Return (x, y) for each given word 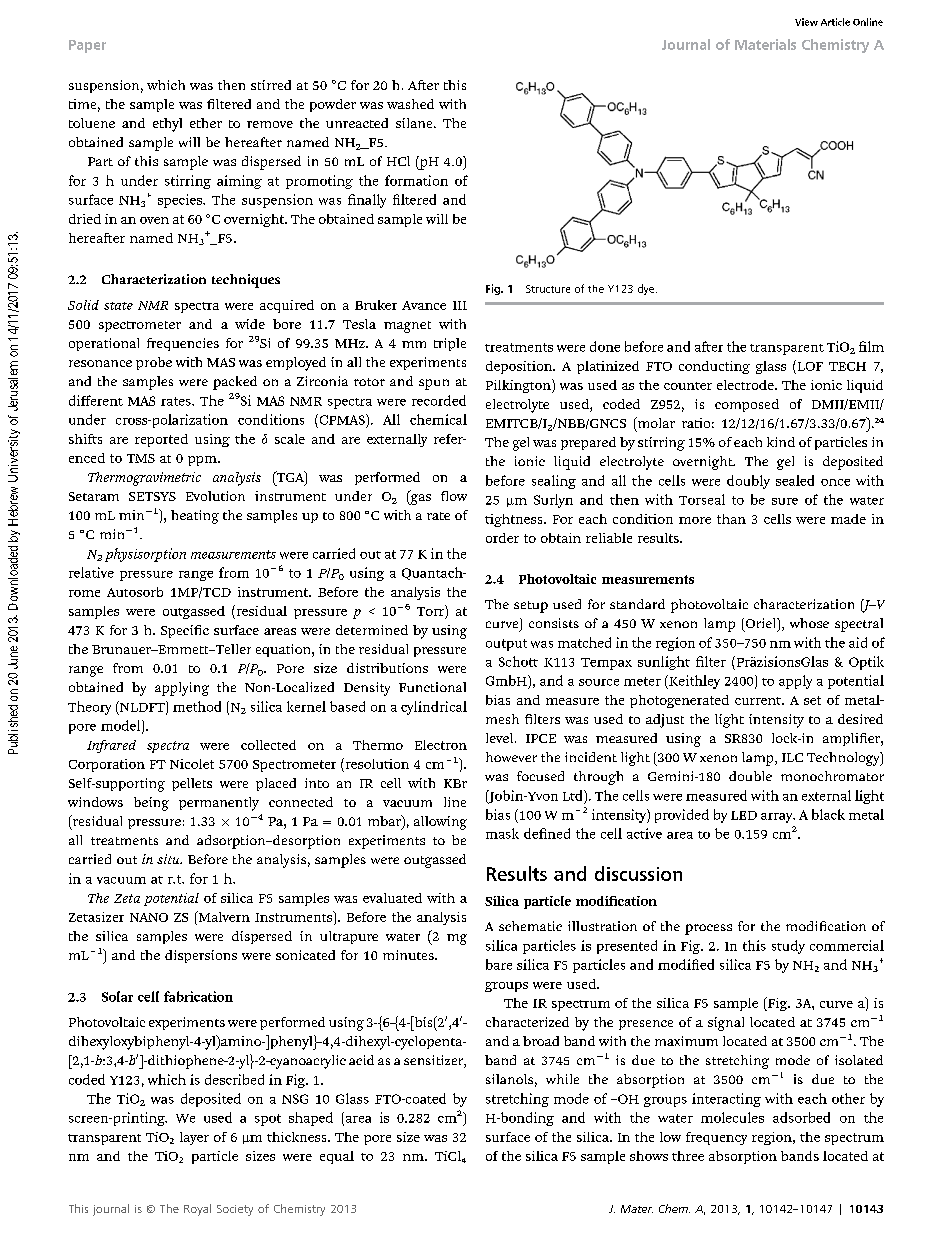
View (806, 22)
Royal (197, 1210)
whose (809, 623)
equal (337, 1157)
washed (410, 104)
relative (91, 572)
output (506, 645)
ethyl (167, 125)
